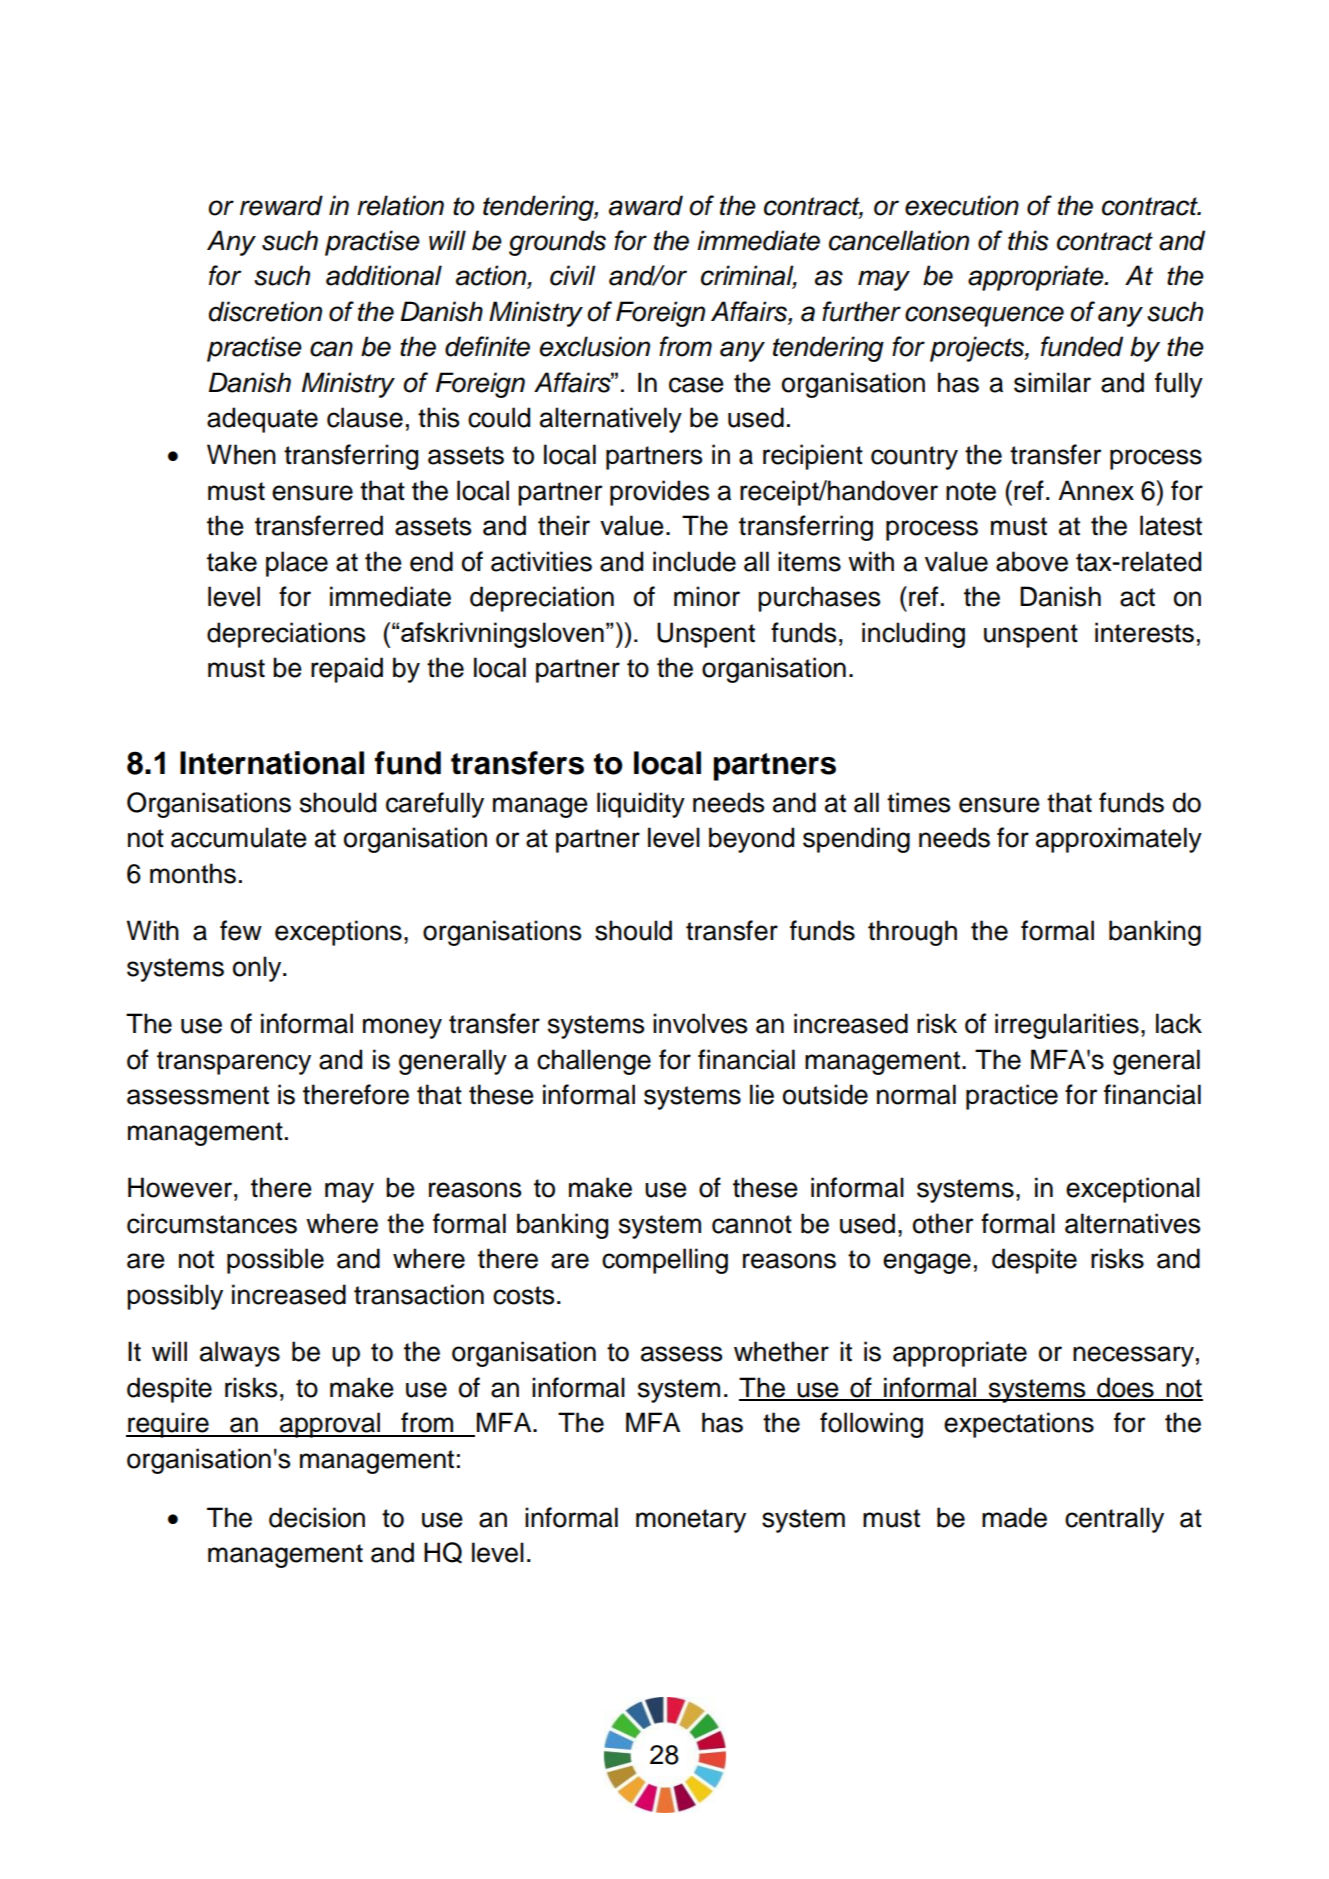 This page has width=1329, height=1879. What do you see at coordinates (281, 205) in the page?
I see `reward` at bounding box center [281, 205].
